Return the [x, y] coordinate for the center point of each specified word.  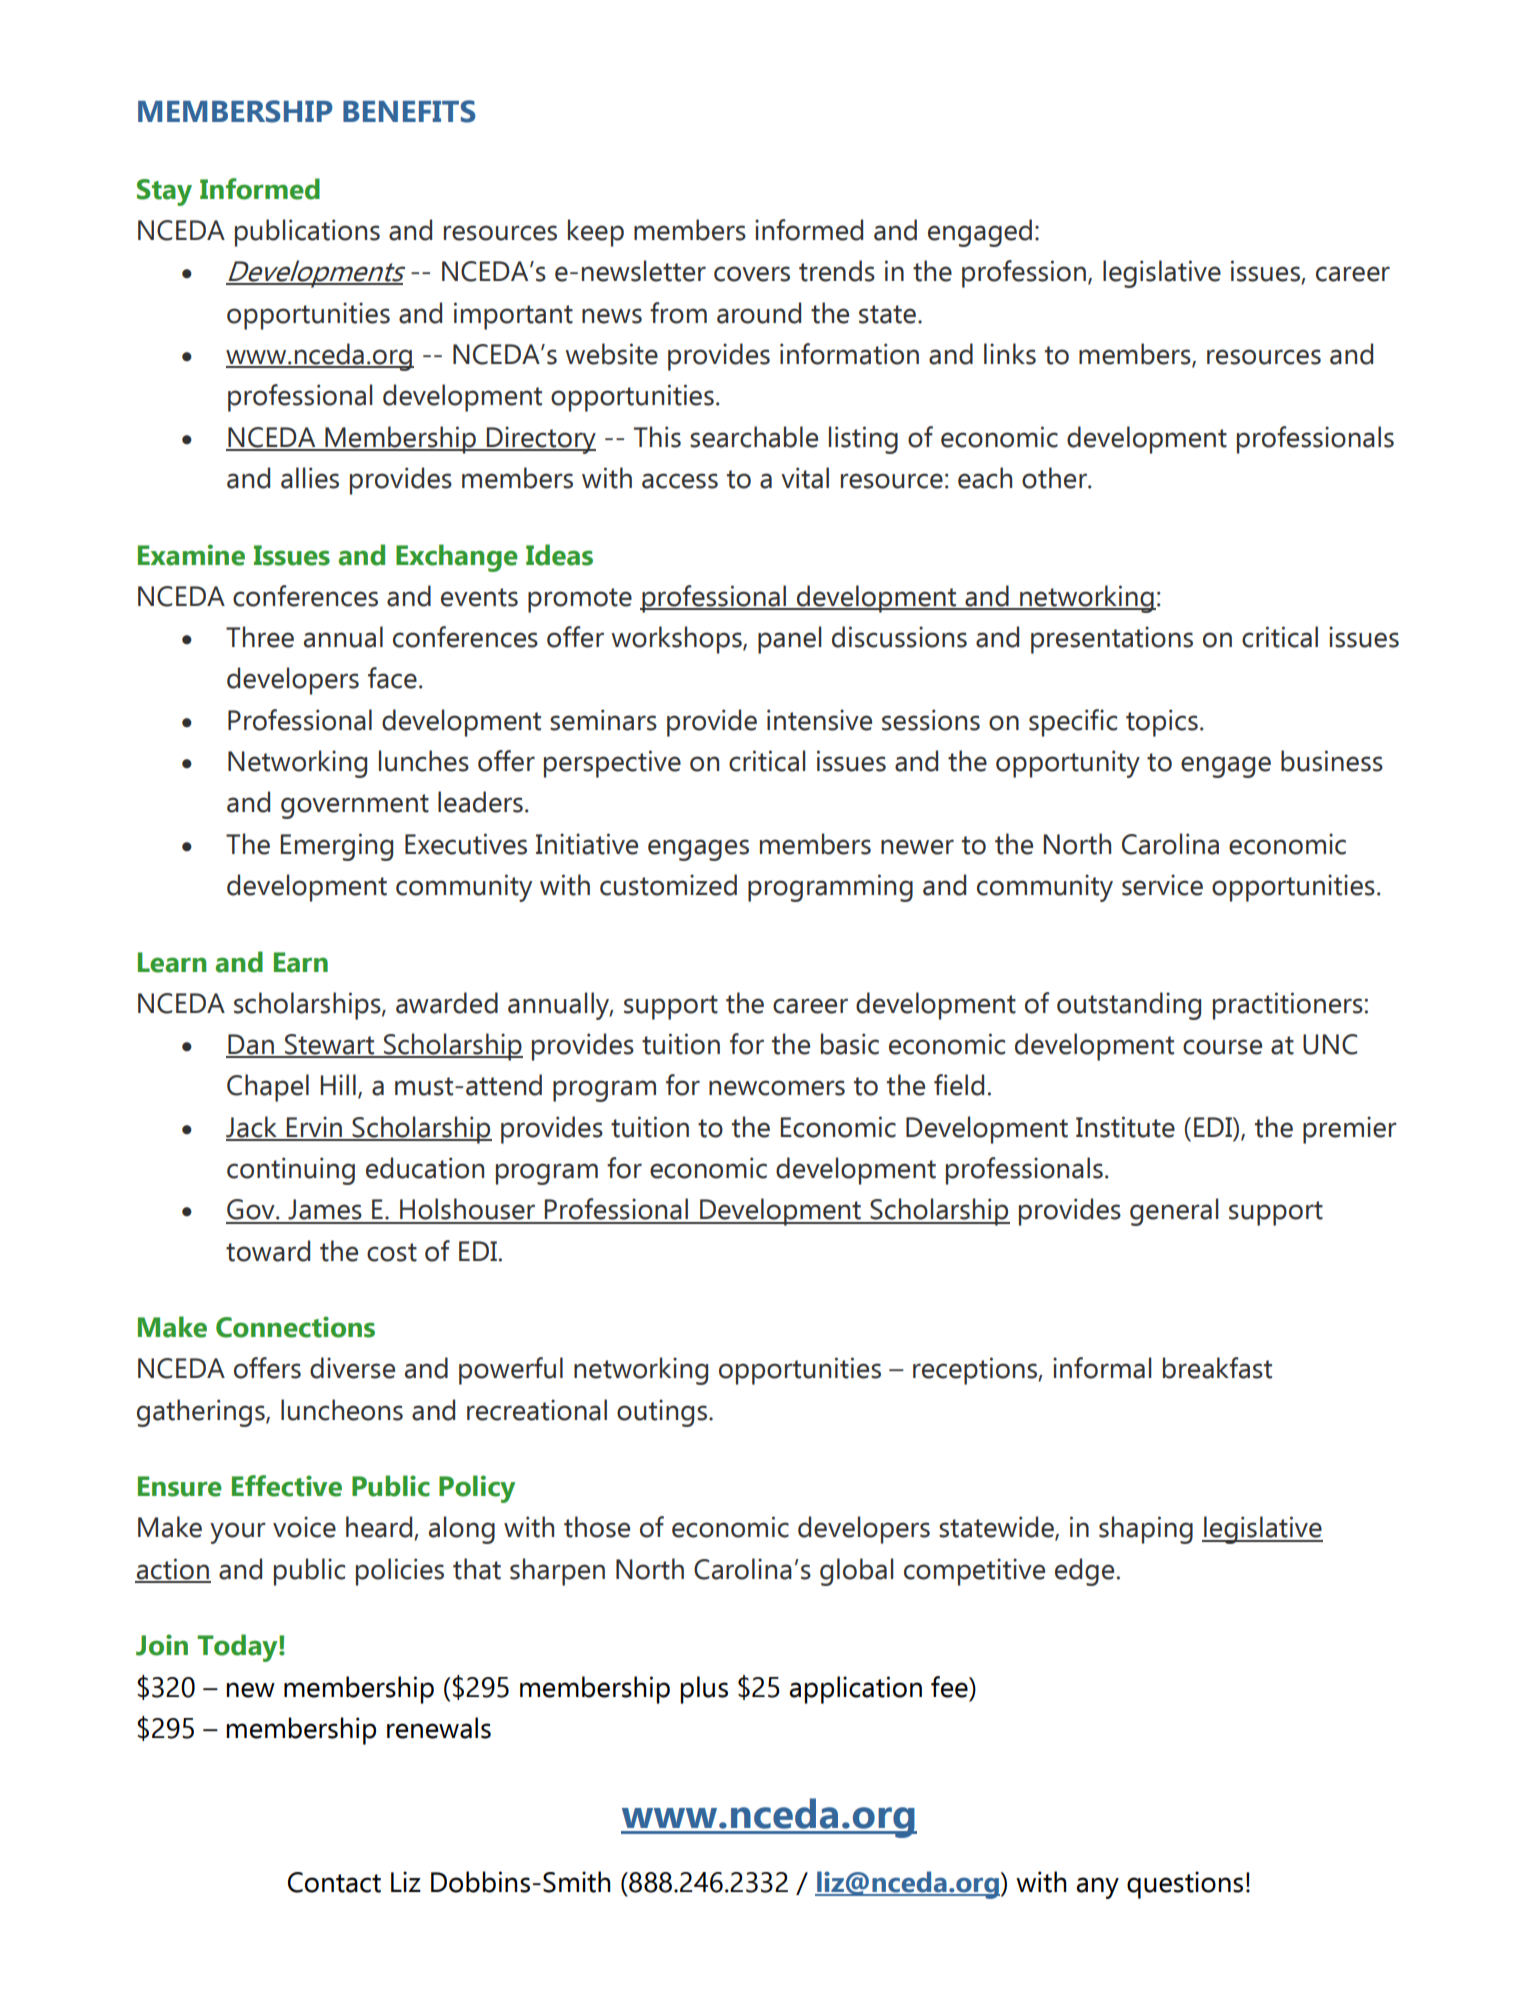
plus [704, 1690]
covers [752, 274]
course [1222, 1047]
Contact [334, 1882]
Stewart [330, 1045]
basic [850, 1044]
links [1010, 354]
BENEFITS [409, 111]
